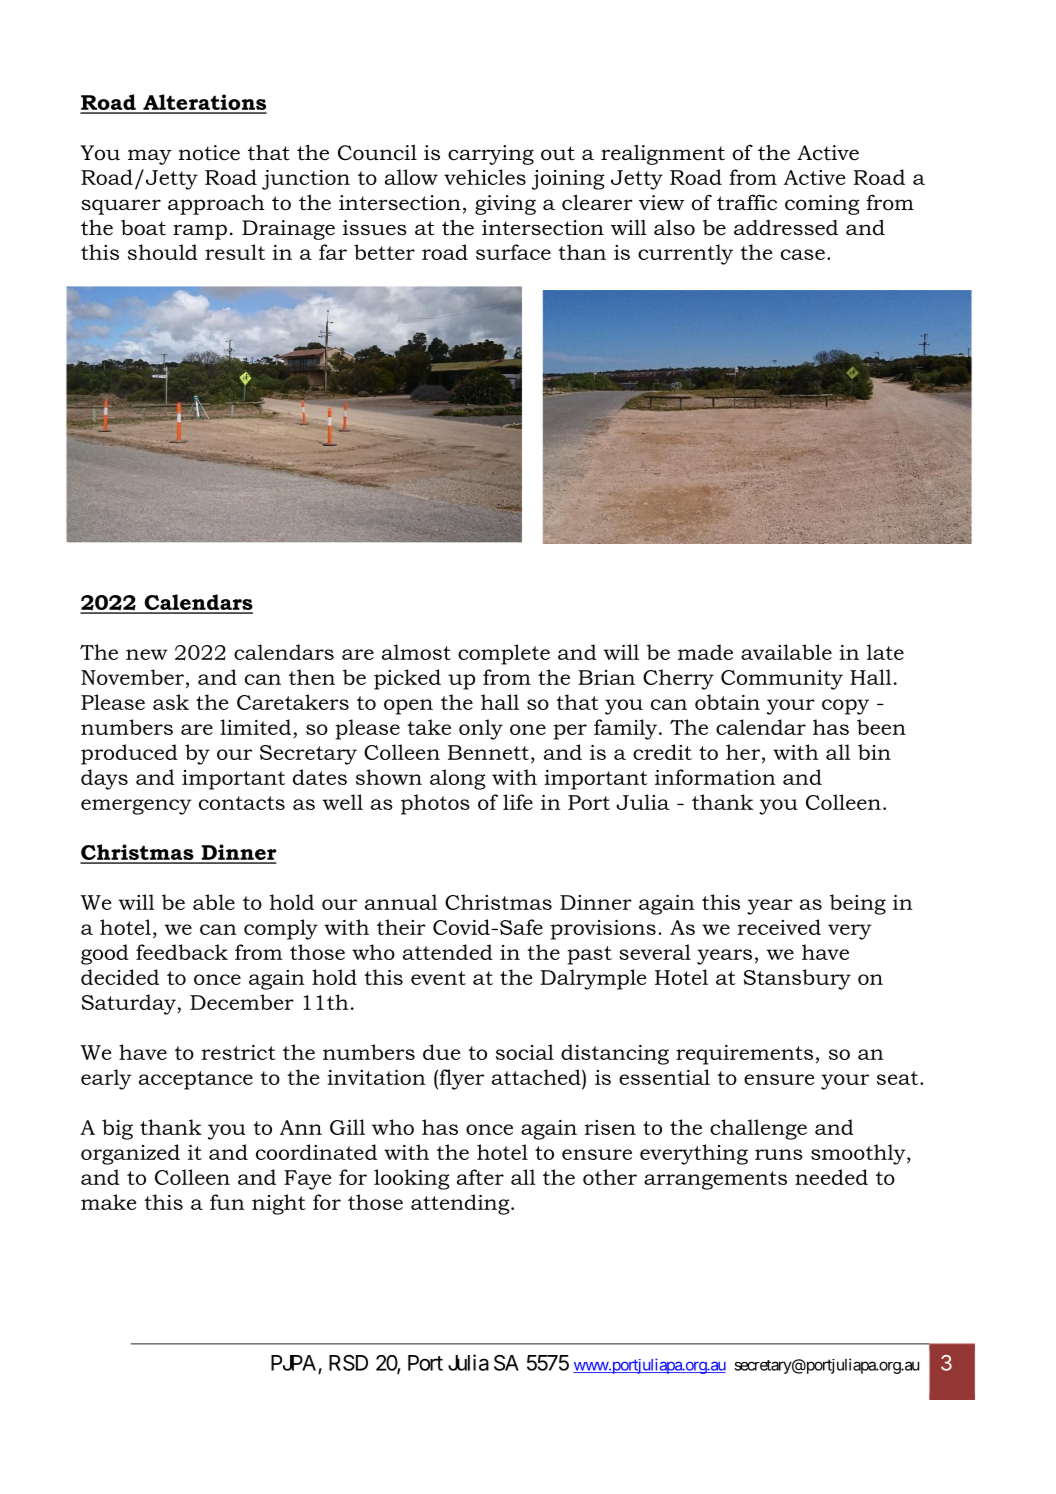 Image resolution: width=1056 pixels, height=1494 pixels. Describe the element at coordinates (831, 1177) in the image. I see `needed` at that location.
